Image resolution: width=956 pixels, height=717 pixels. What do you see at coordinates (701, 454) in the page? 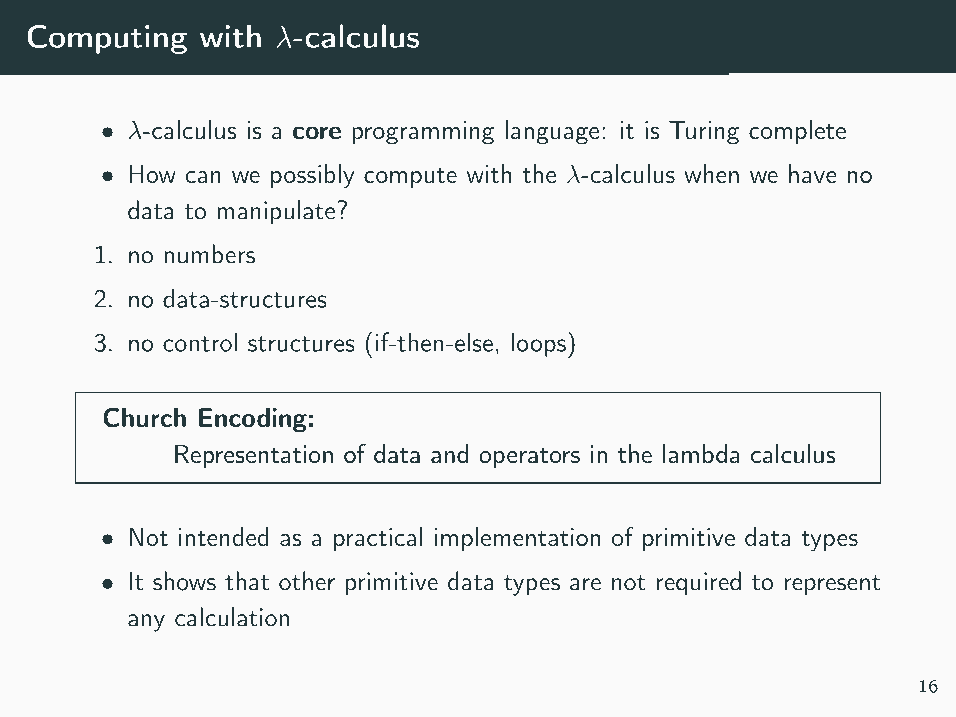
I see `lambda` at bounding box center [701, 454].
